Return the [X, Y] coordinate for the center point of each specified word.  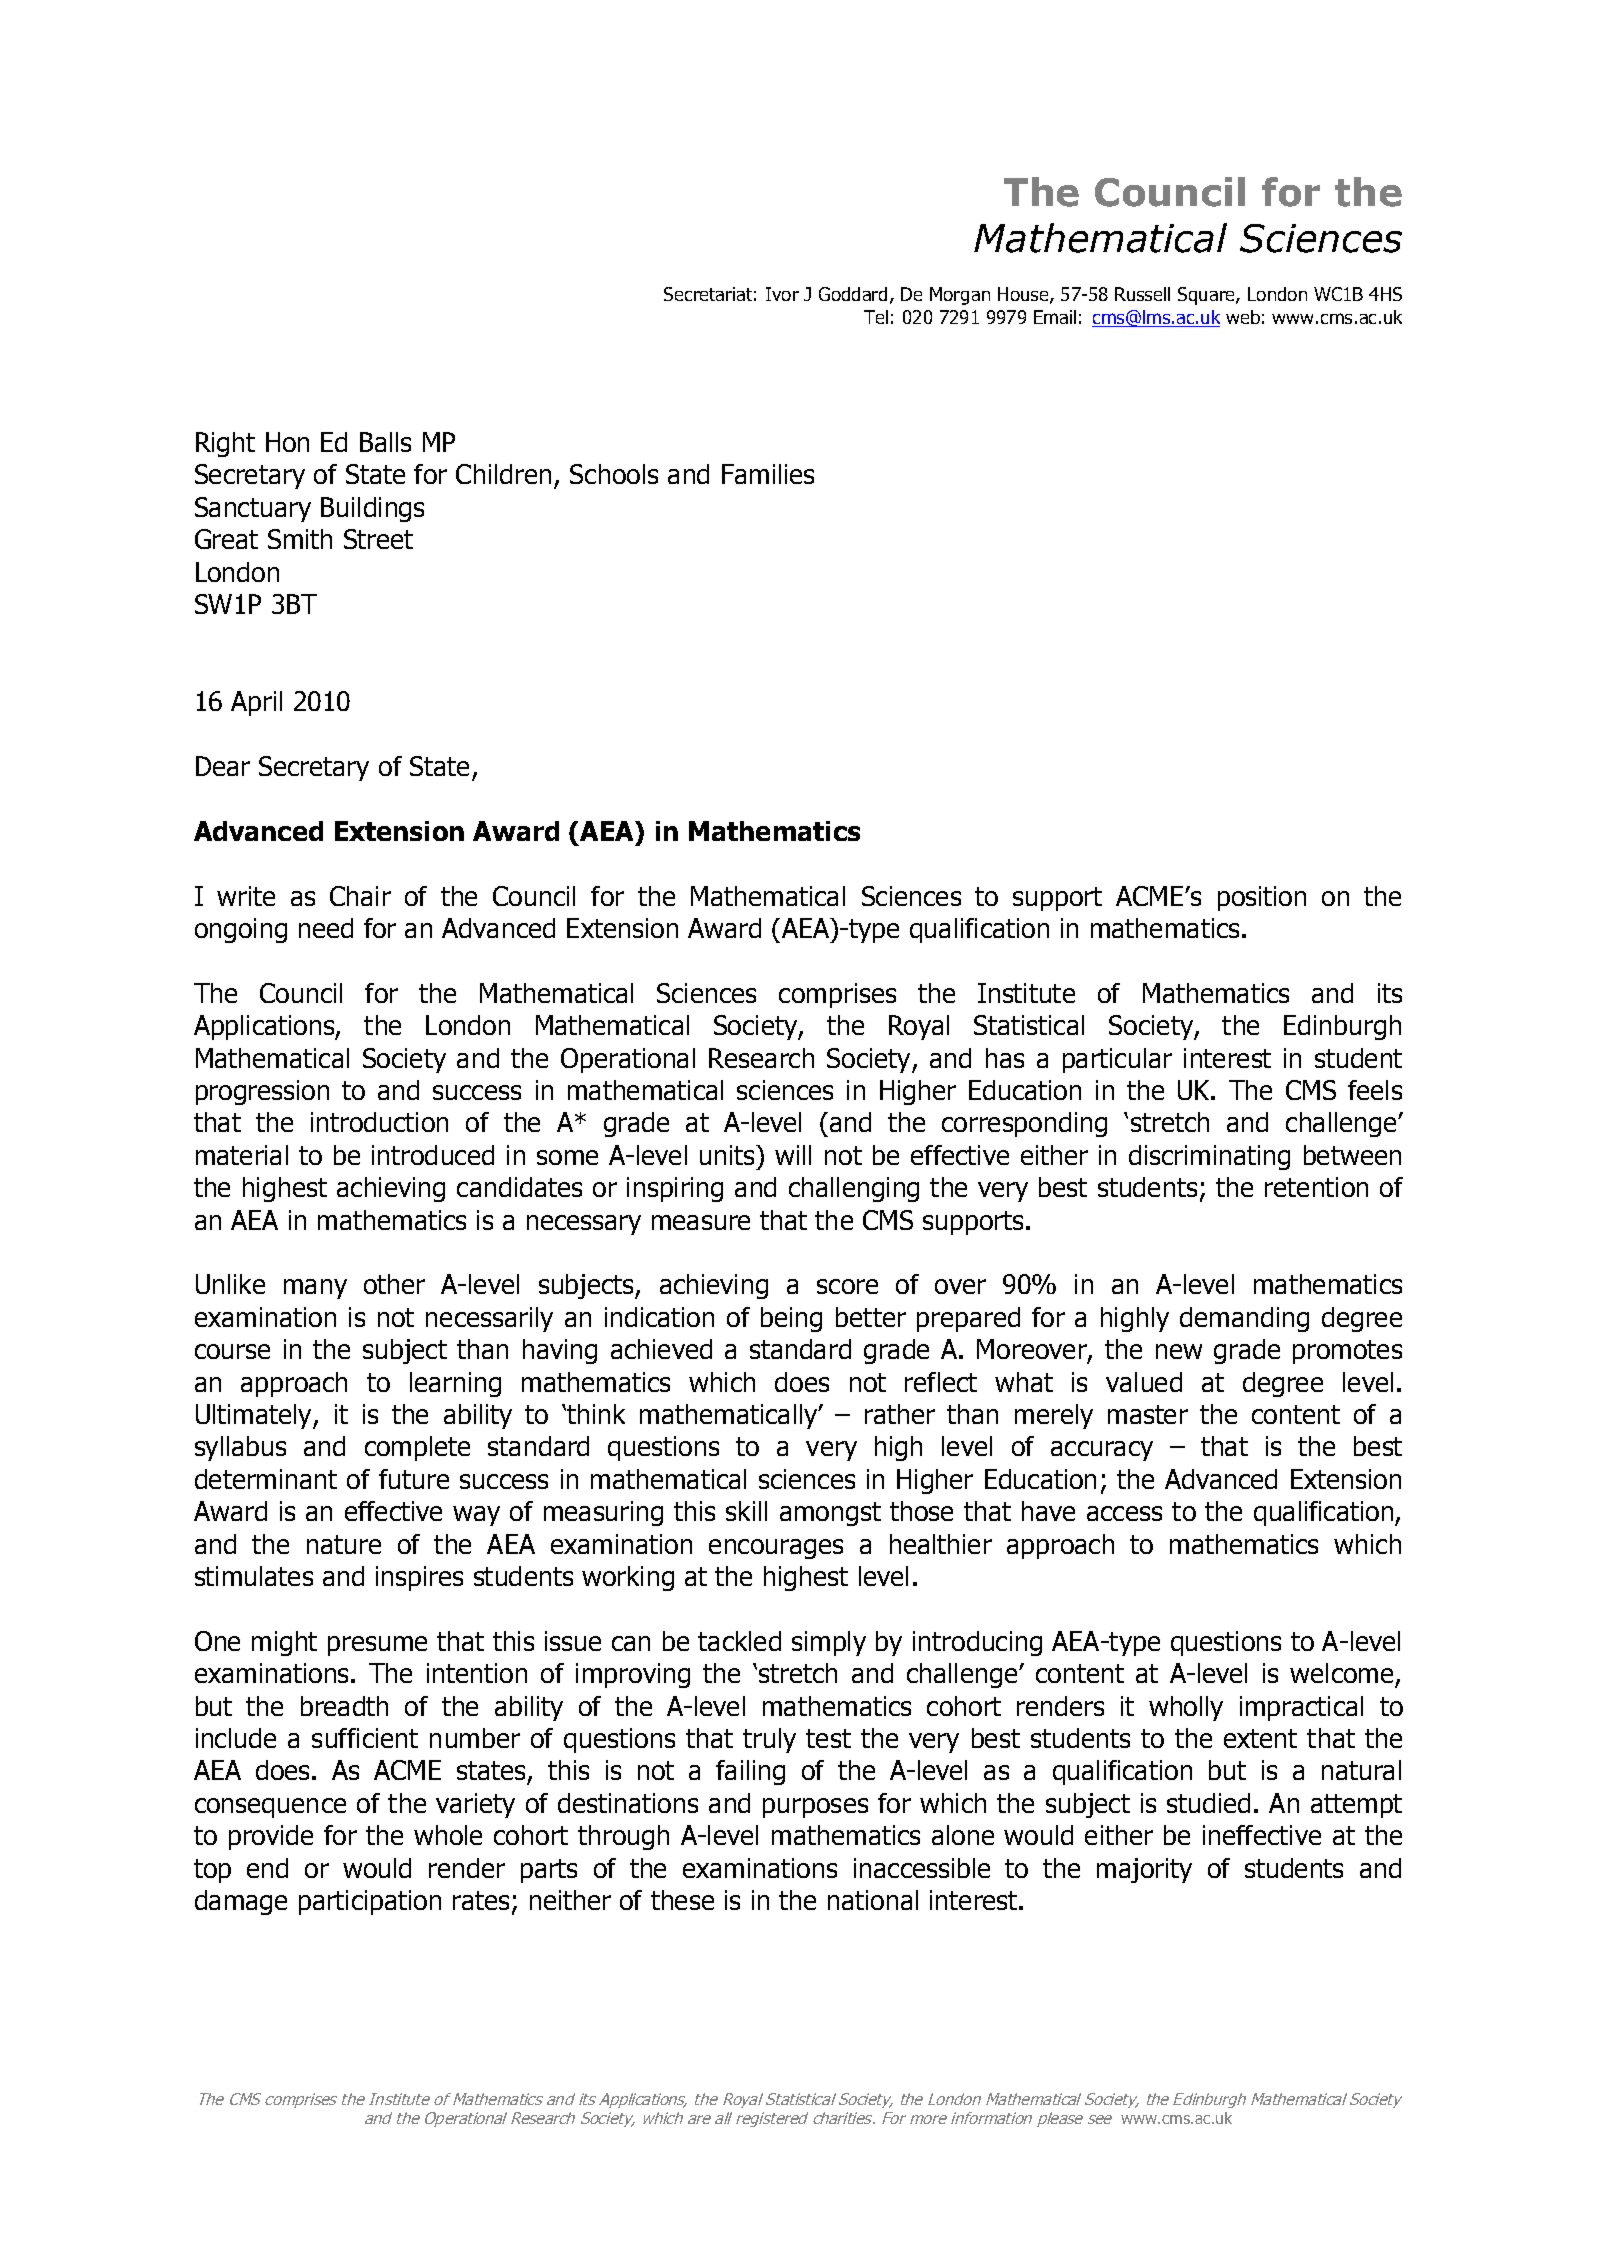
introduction [379, 1122]
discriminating [1209, 1157]
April [256, 703]
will [793, 1155]
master [1148, 1414]
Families [768, 474]
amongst [830, 1514]
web [1243, 317]
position [1262, 898]
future [414, 1479]
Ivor [782, 294]
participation [370, 1902]
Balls [385, 442]
